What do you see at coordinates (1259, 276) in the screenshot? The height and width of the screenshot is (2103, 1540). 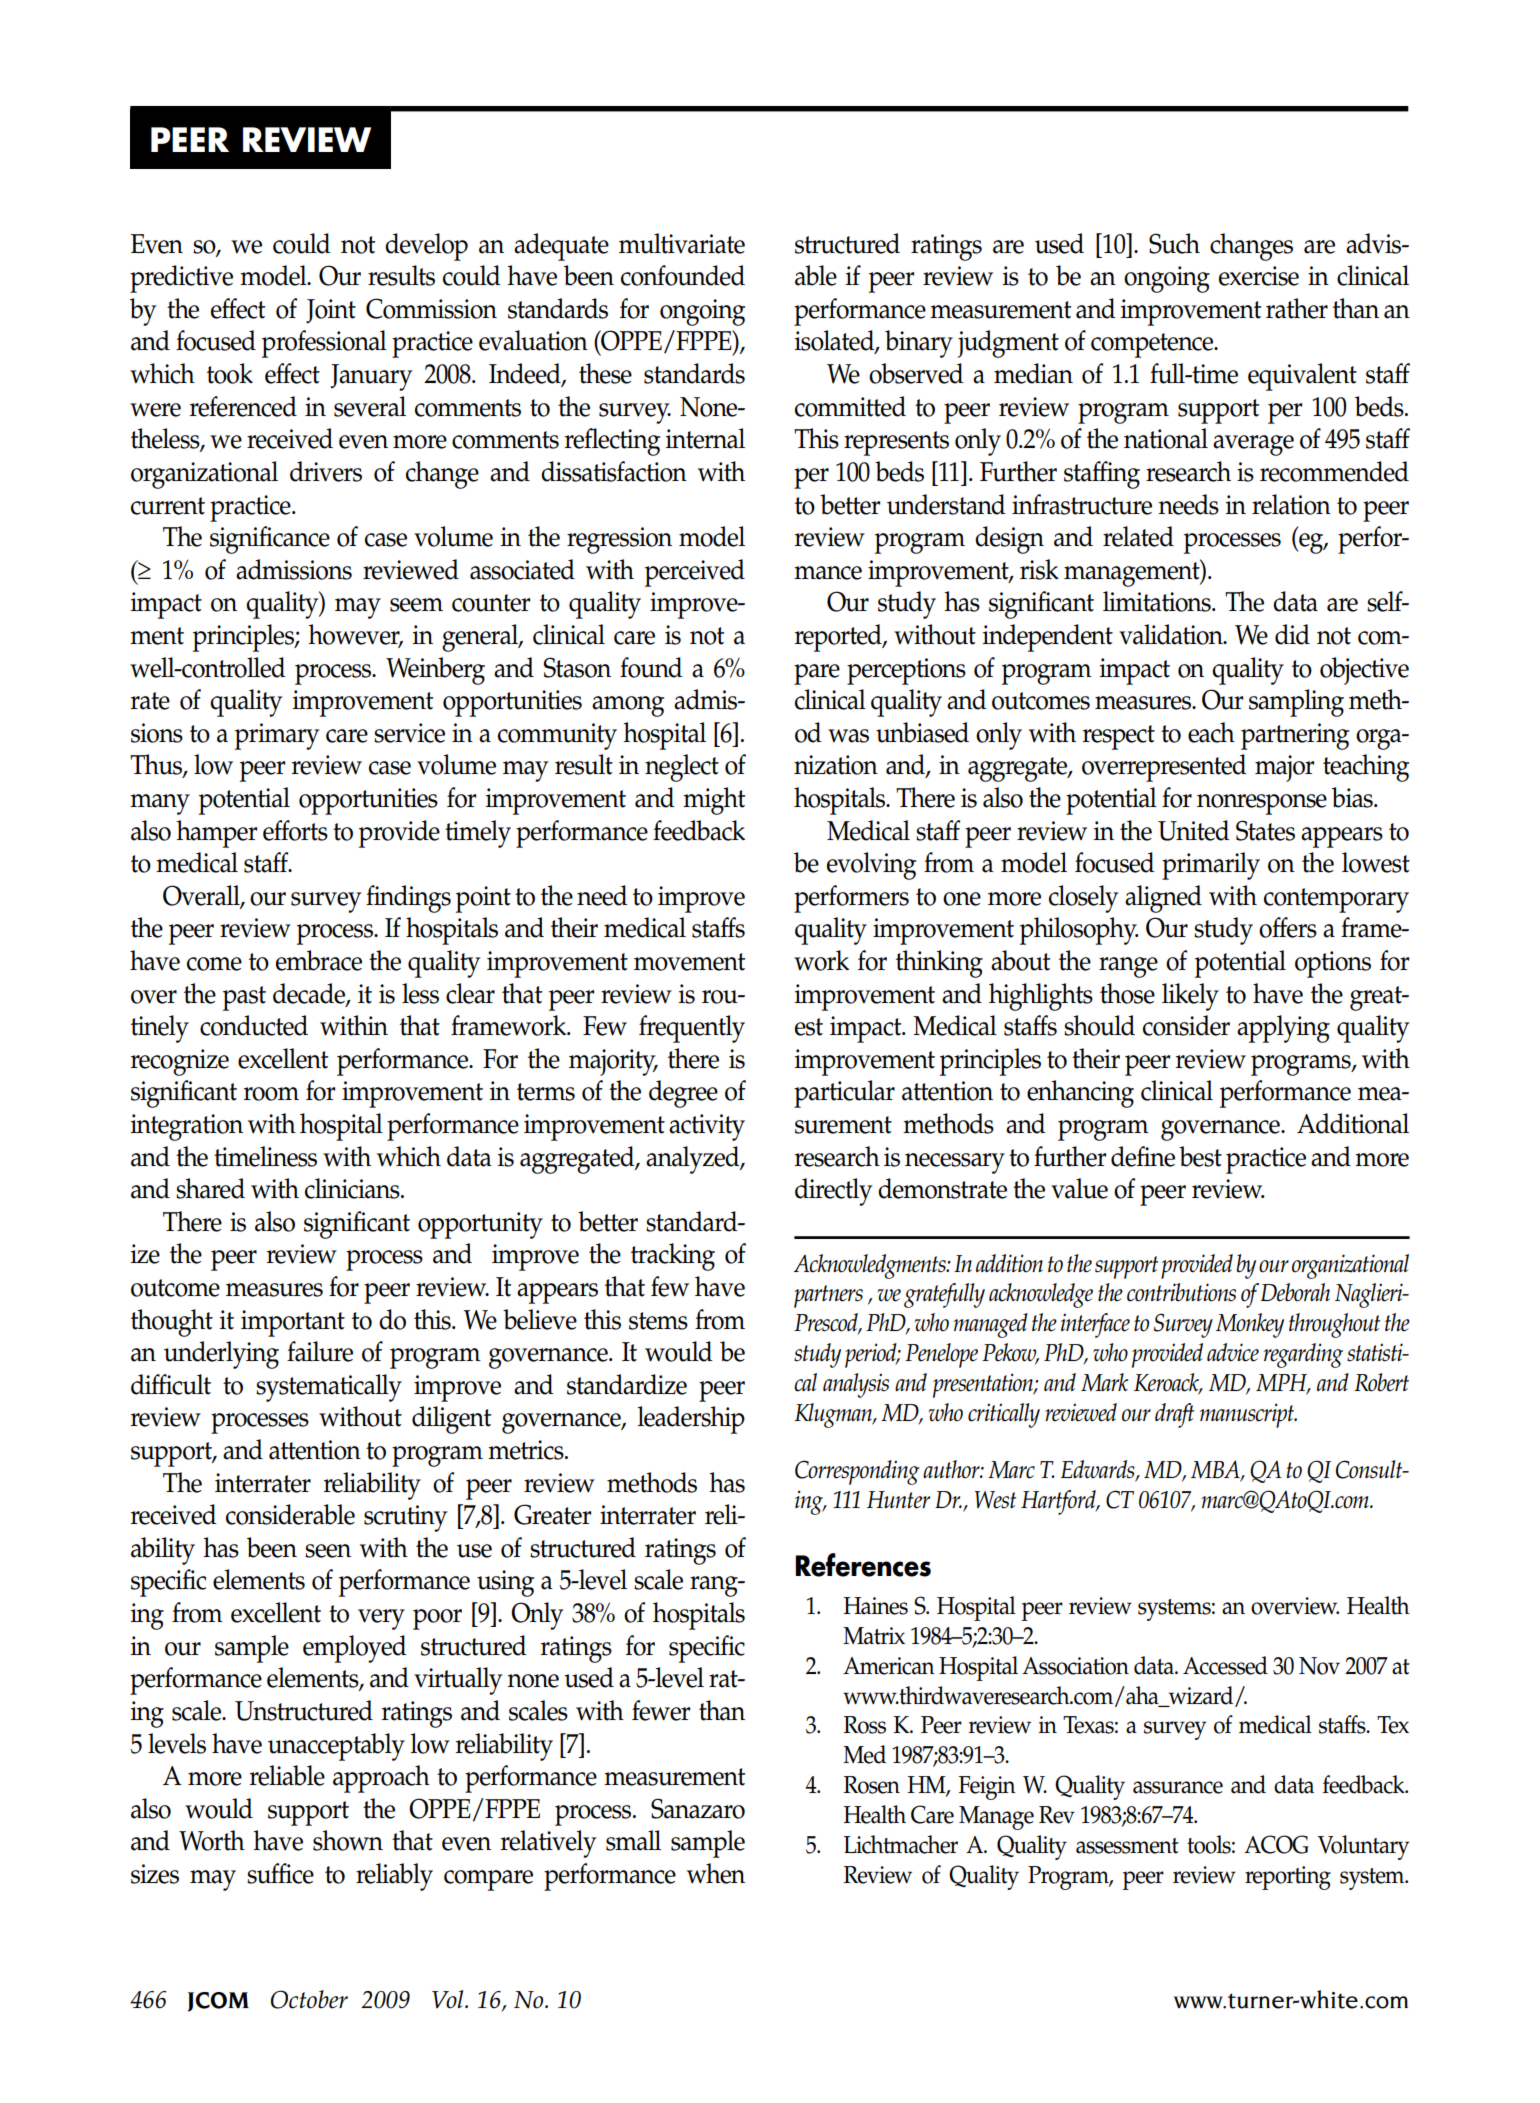 I see `exercise` at bounding box center [1259, 276].
